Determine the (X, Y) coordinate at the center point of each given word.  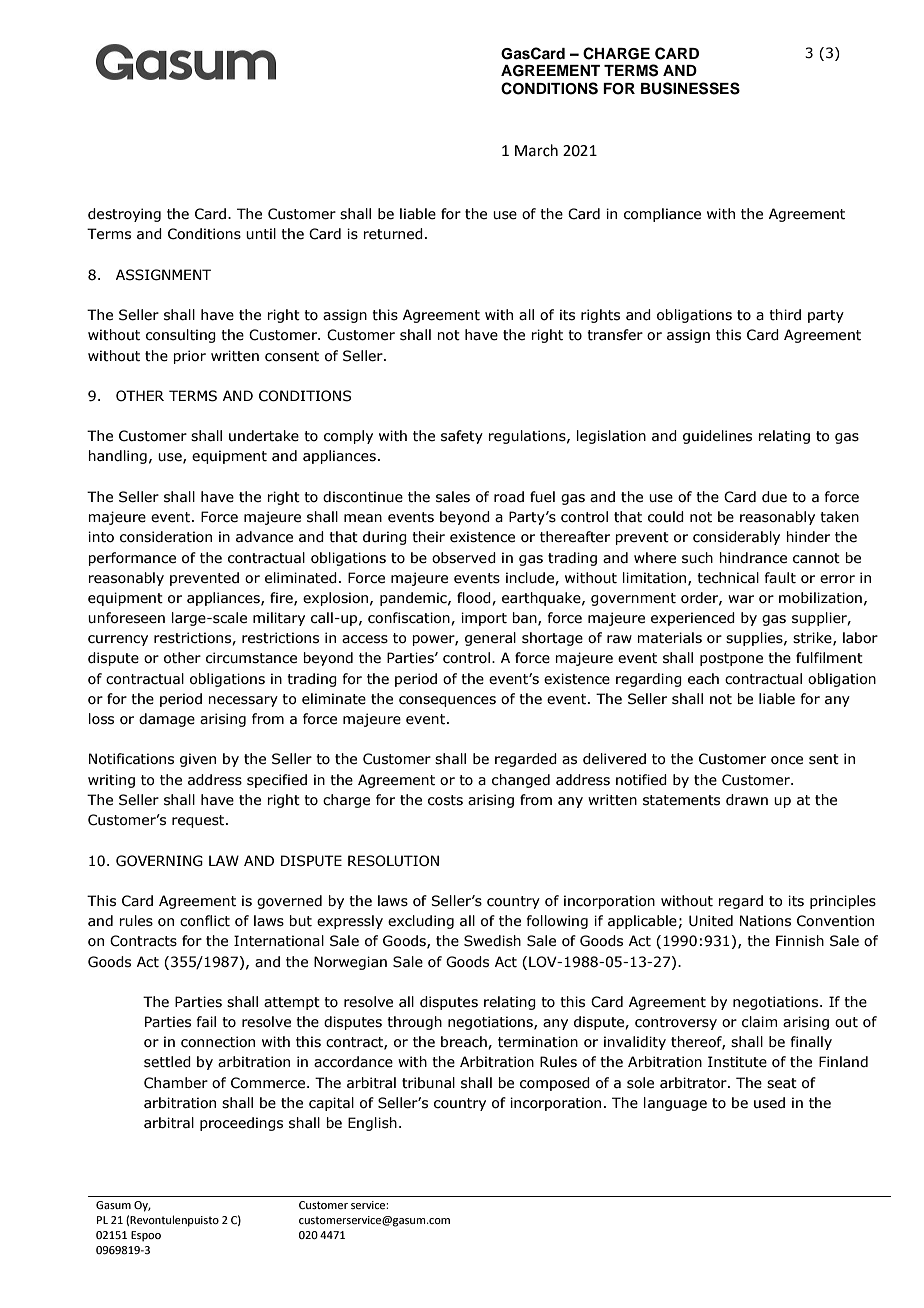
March (536, 150)
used (769, 1103)
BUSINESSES (690, 88)
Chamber (176, 1083)
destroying (124, 215)
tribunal (428, 1083)
